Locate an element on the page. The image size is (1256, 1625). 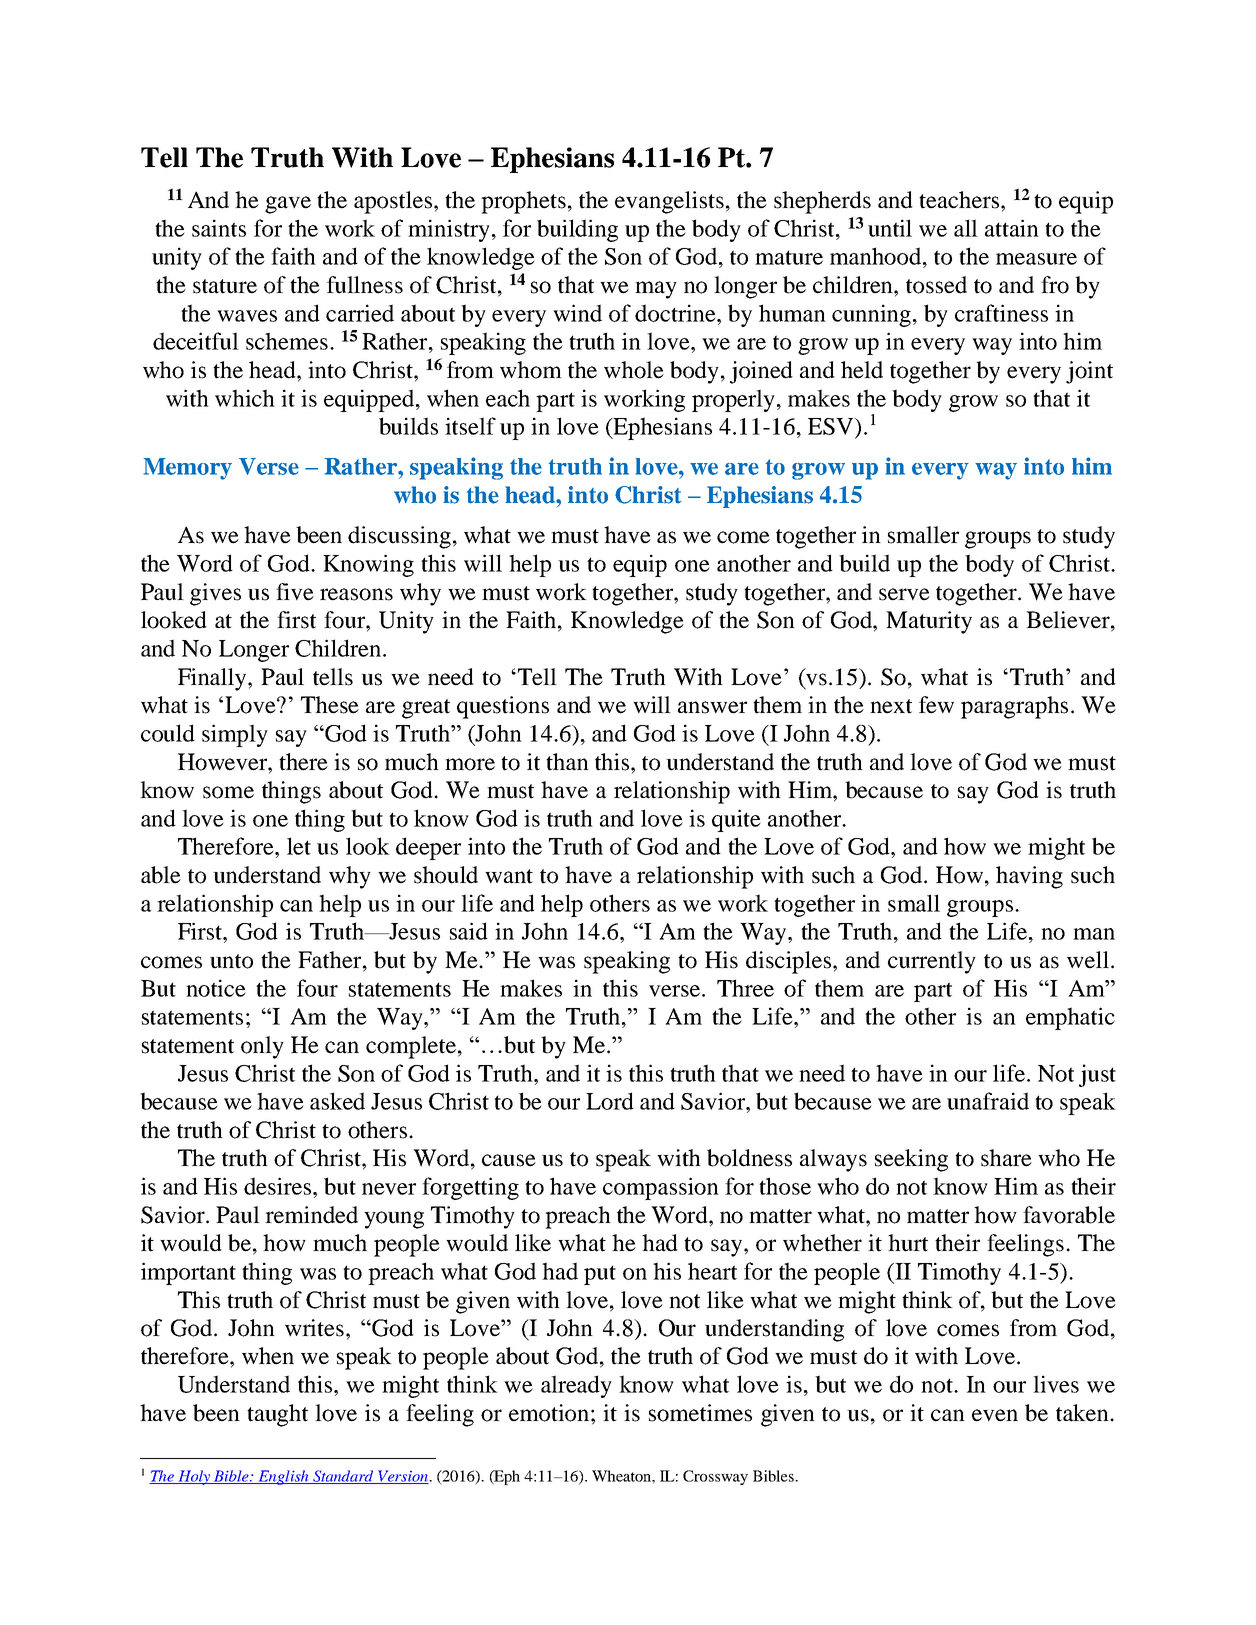
evangelists is located at coordinates (669, 202).
